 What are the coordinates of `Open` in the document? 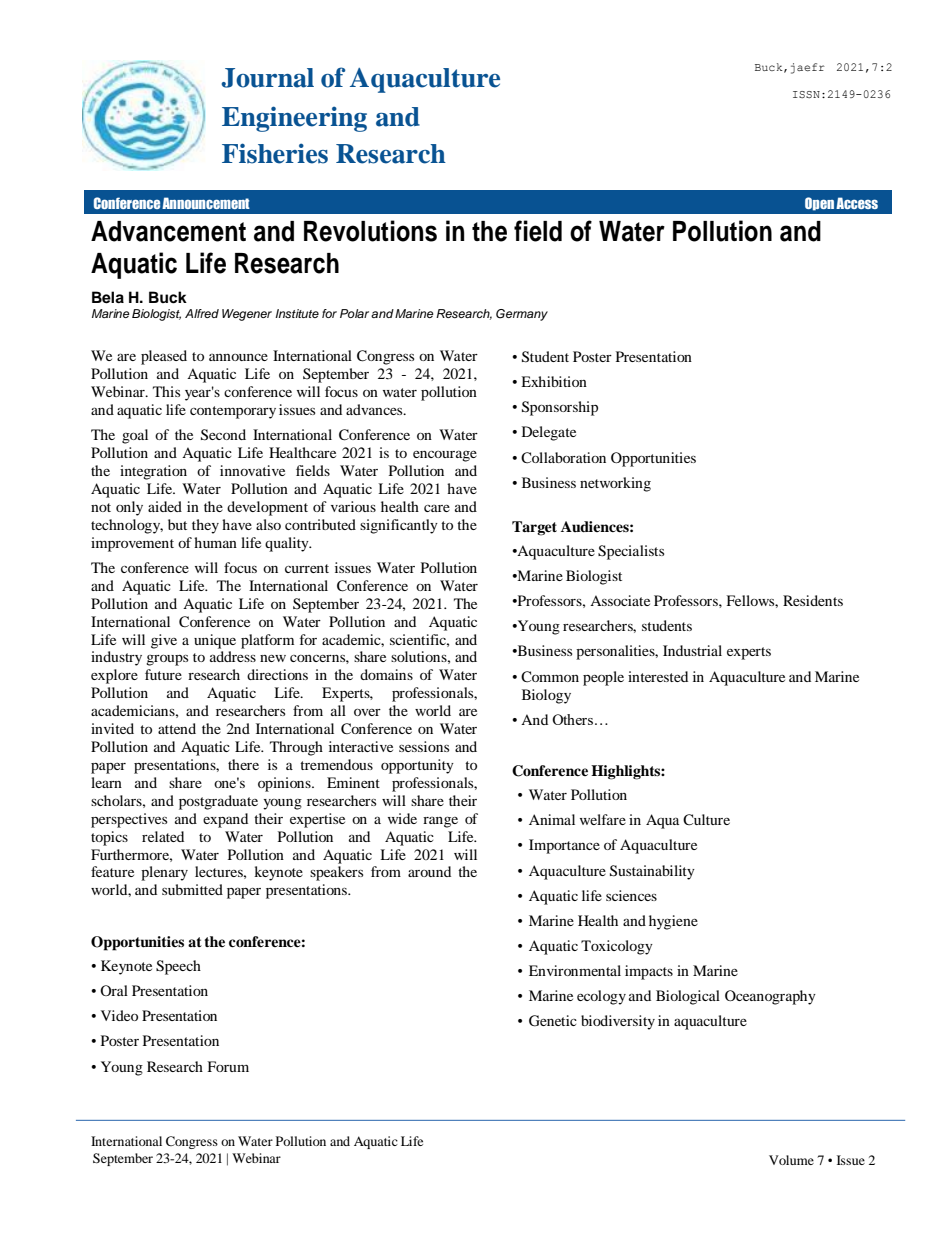 It's located at (819, 204).
